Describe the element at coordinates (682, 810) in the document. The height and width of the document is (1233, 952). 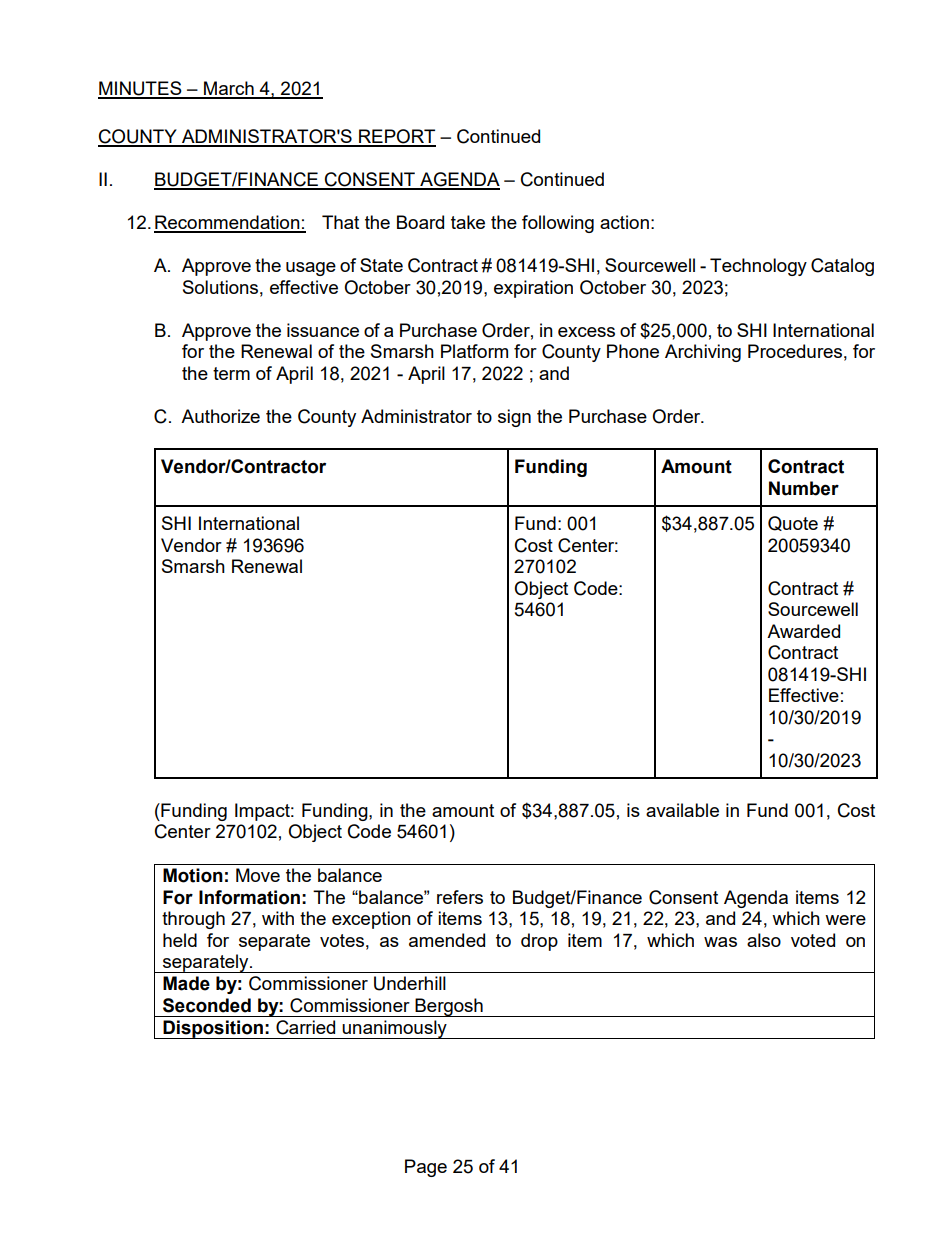
I see `available` at that location.
